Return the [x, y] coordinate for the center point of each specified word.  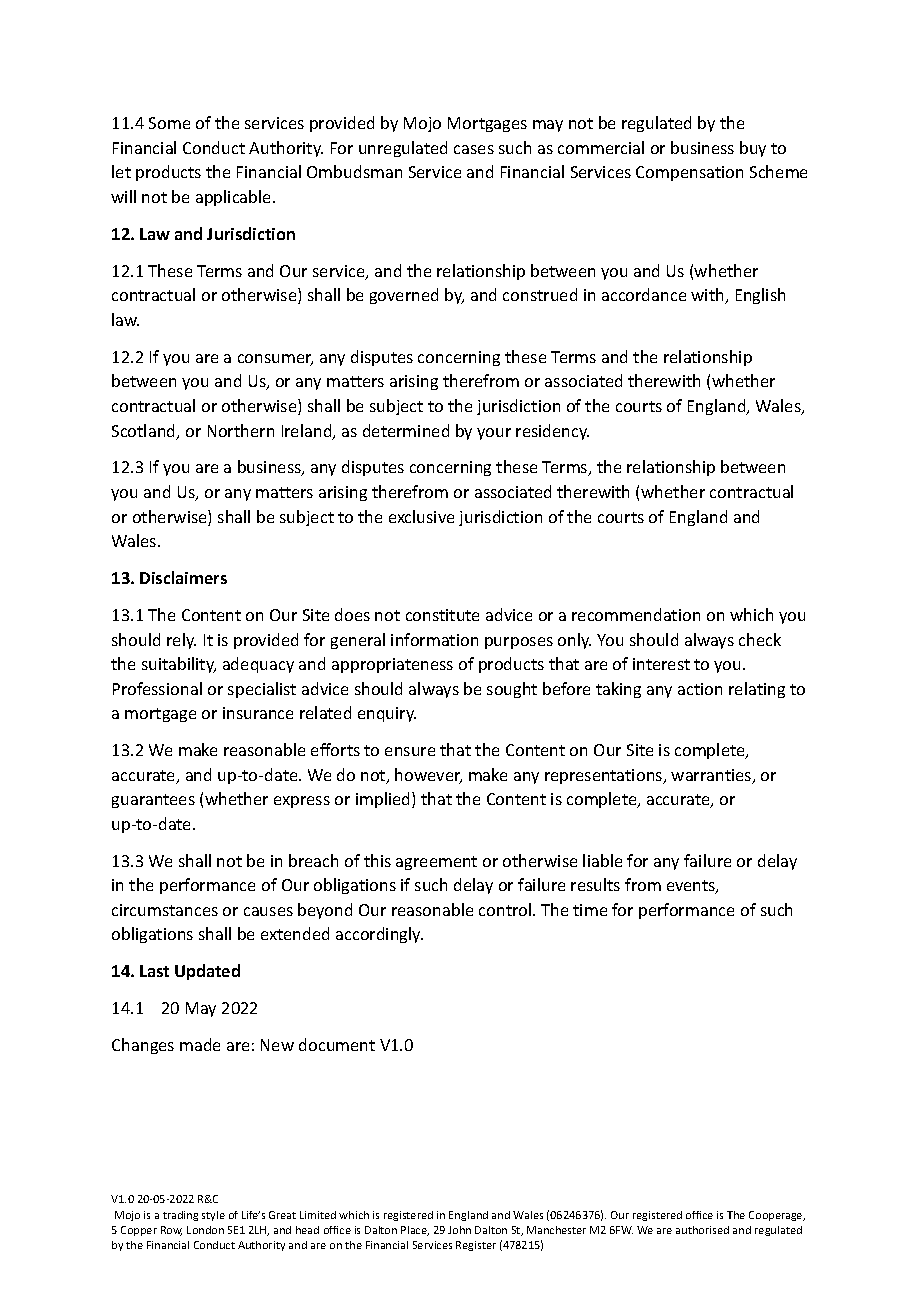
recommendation [636, 614]
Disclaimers [183, 577]
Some [169, 123]
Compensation [689, 173]
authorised [702, 1230]
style [213, 1216]
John [459, 1230]
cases [474, 149]
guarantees [153, 801]
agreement [436, 863]
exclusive [421, 516]
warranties [712, 776]
